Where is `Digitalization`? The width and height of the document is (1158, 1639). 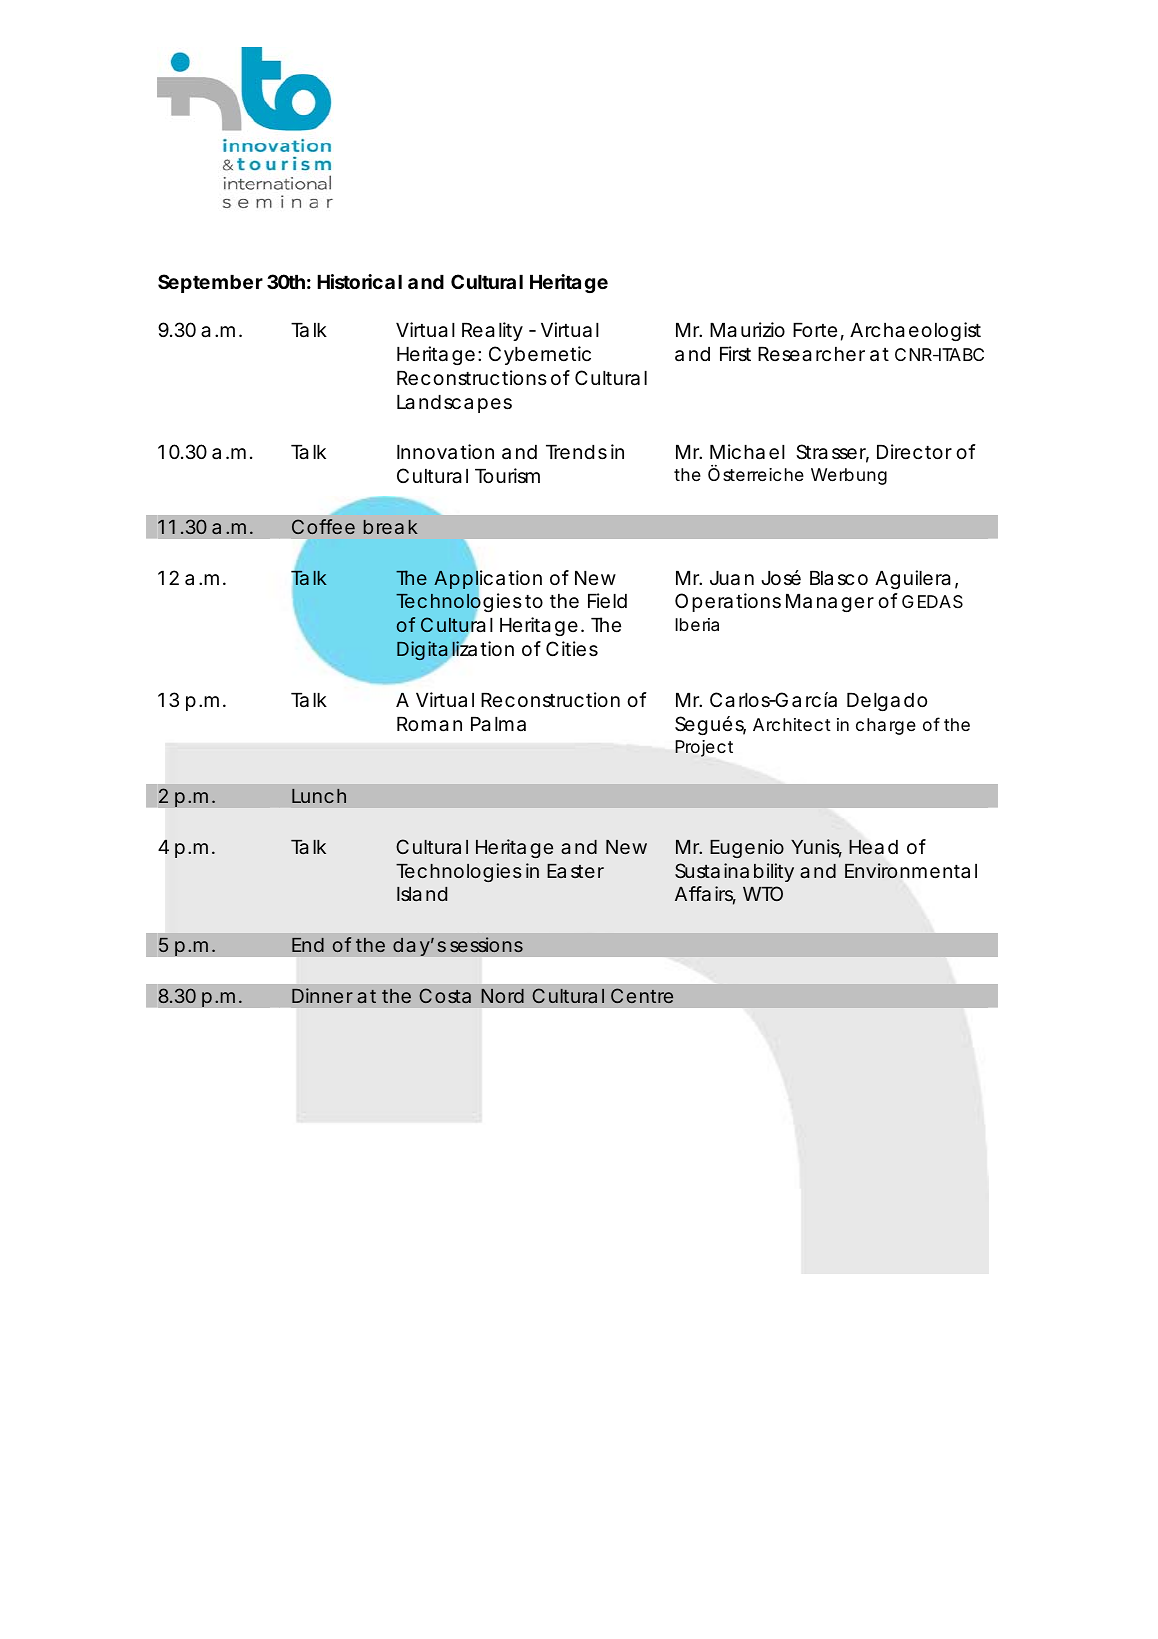
Digitalization is located at coordinates (455, 651).
